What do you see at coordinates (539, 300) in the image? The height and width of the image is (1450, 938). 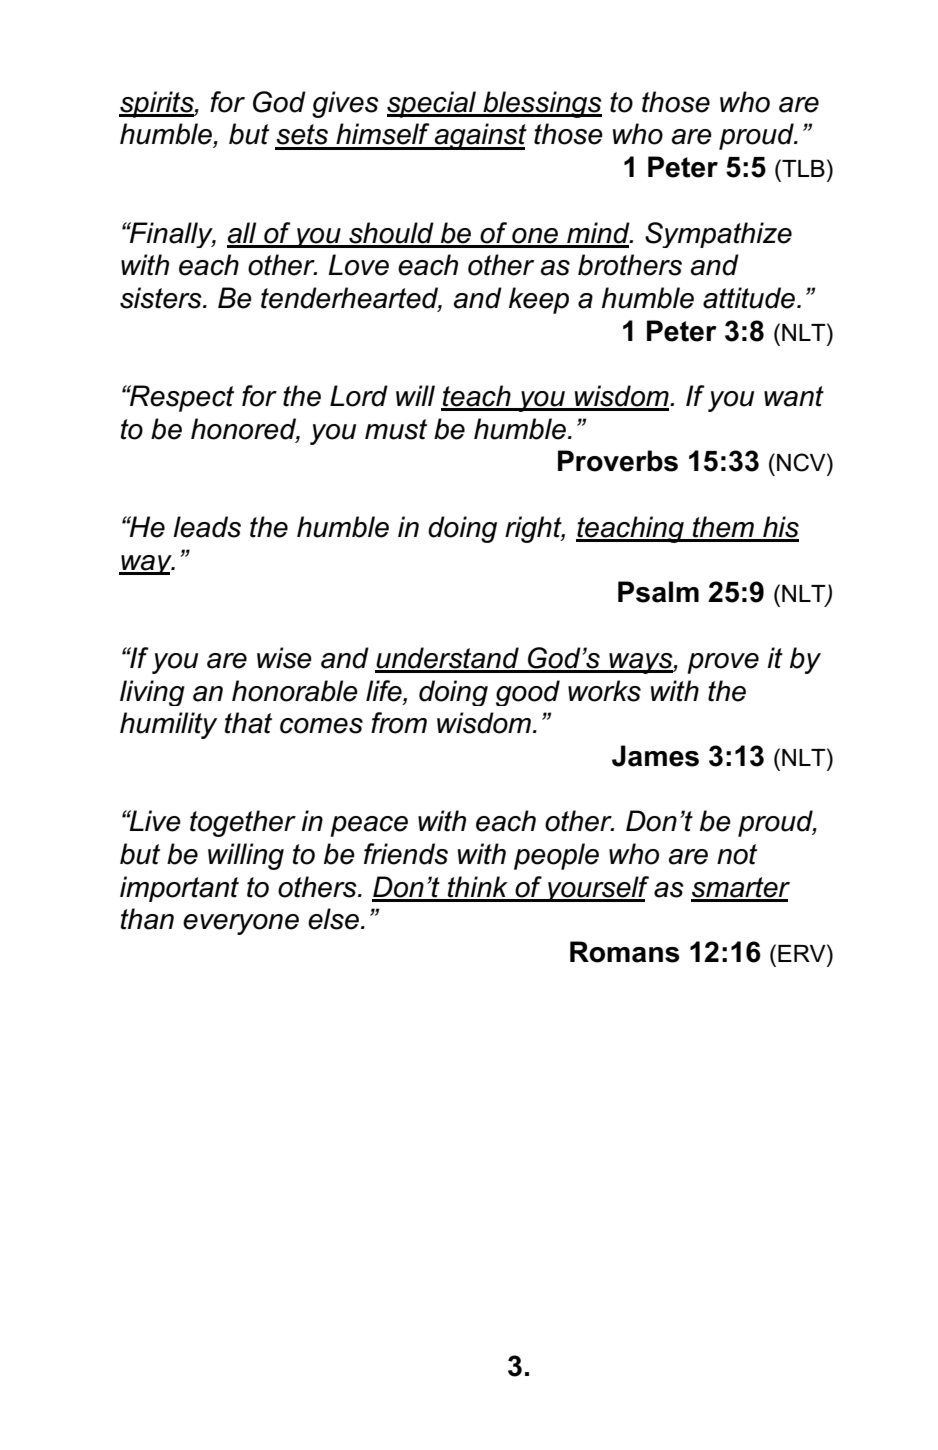 I see `keep` at bounding box center [539, 300].
